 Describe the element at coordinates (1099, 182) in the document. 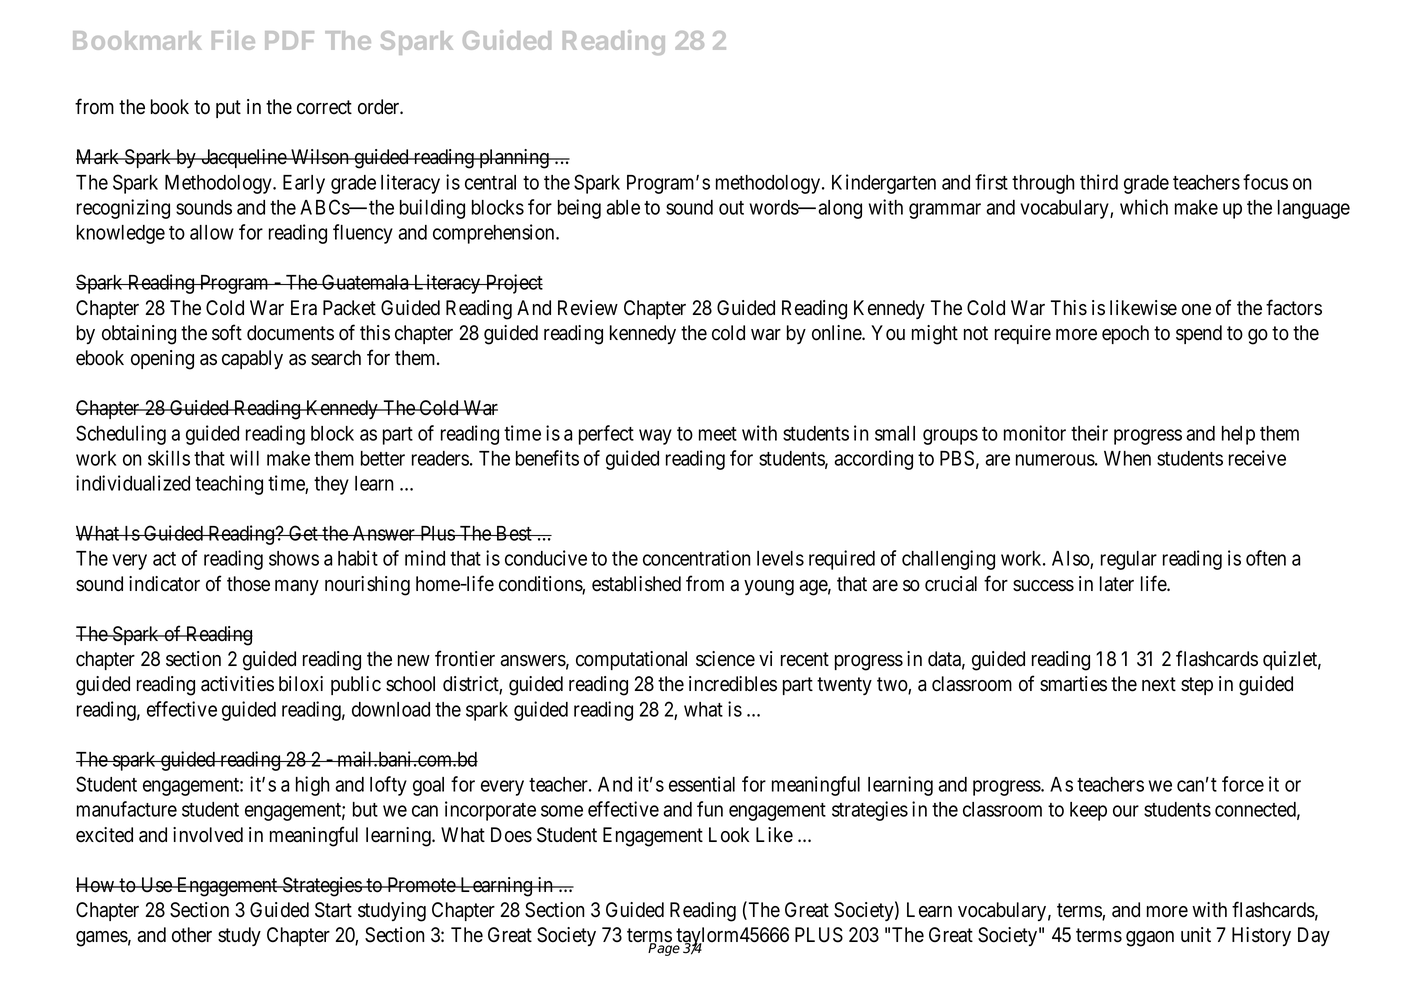

I see `third` at that location.
